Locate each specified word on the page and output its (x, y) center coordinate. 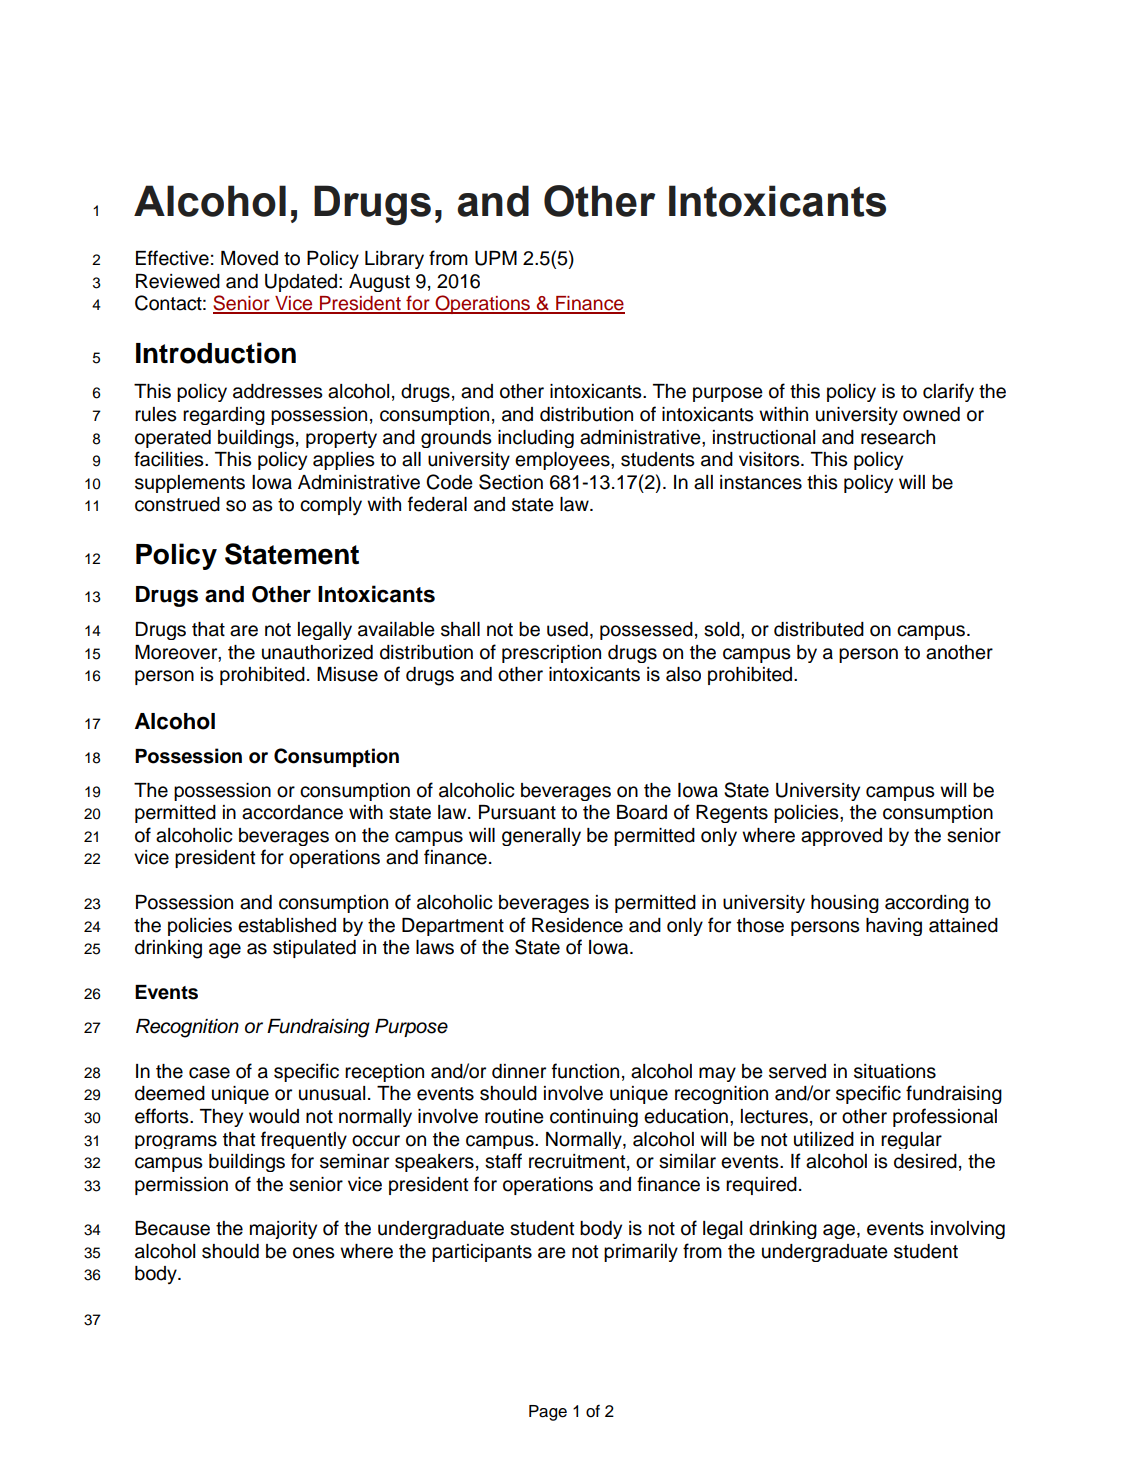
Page (548, 1413)
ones (314, 1253)
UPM (496, 258)
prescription (551, 654)
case (209, 1073)
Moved (249, 258)
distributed (819, 629)
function (585, 1071)
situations (895, 1071)
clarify (948, 392)
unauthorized (317, 652)
